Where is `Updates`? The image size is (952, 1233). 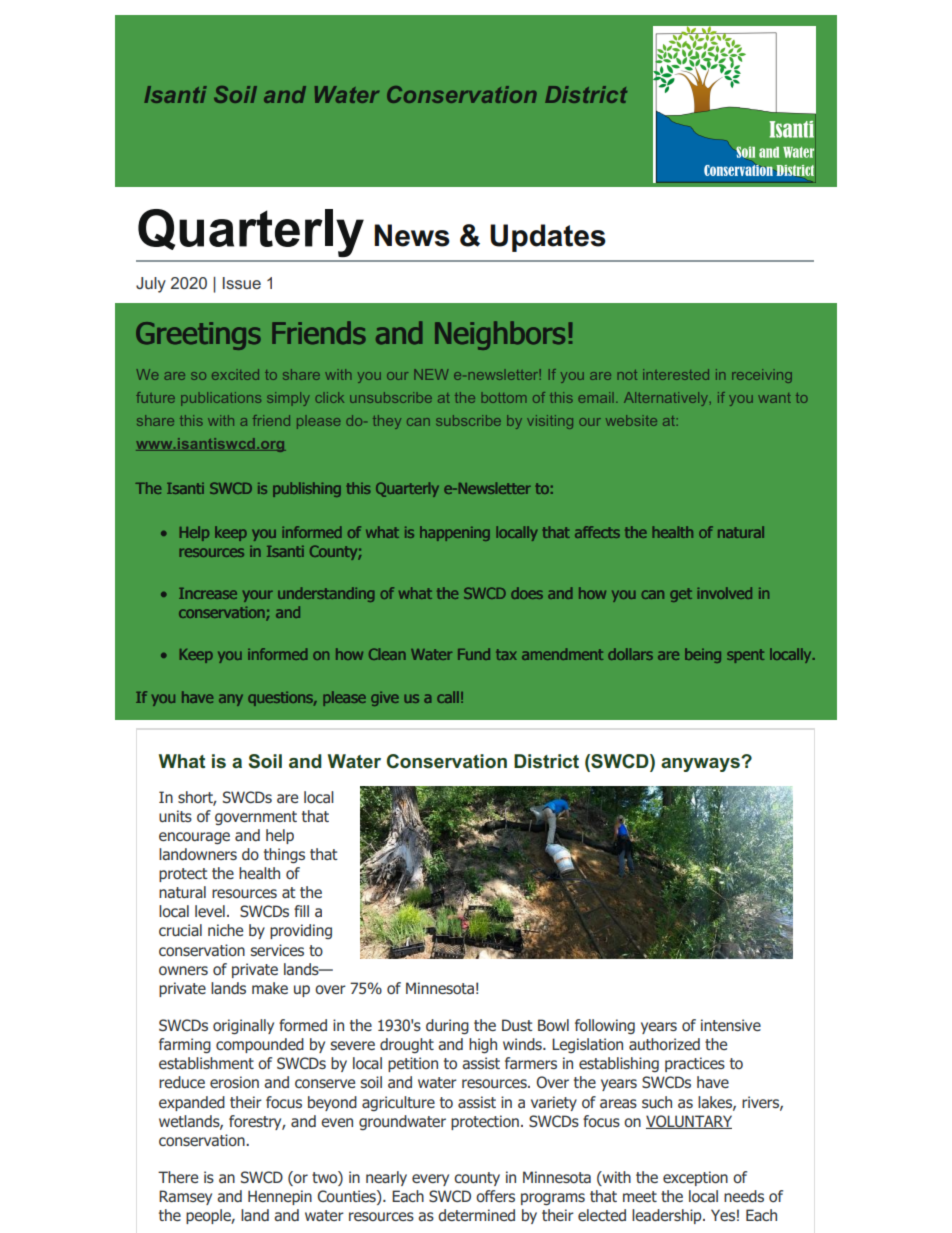 Updates is located at coordinates (548, 238).
